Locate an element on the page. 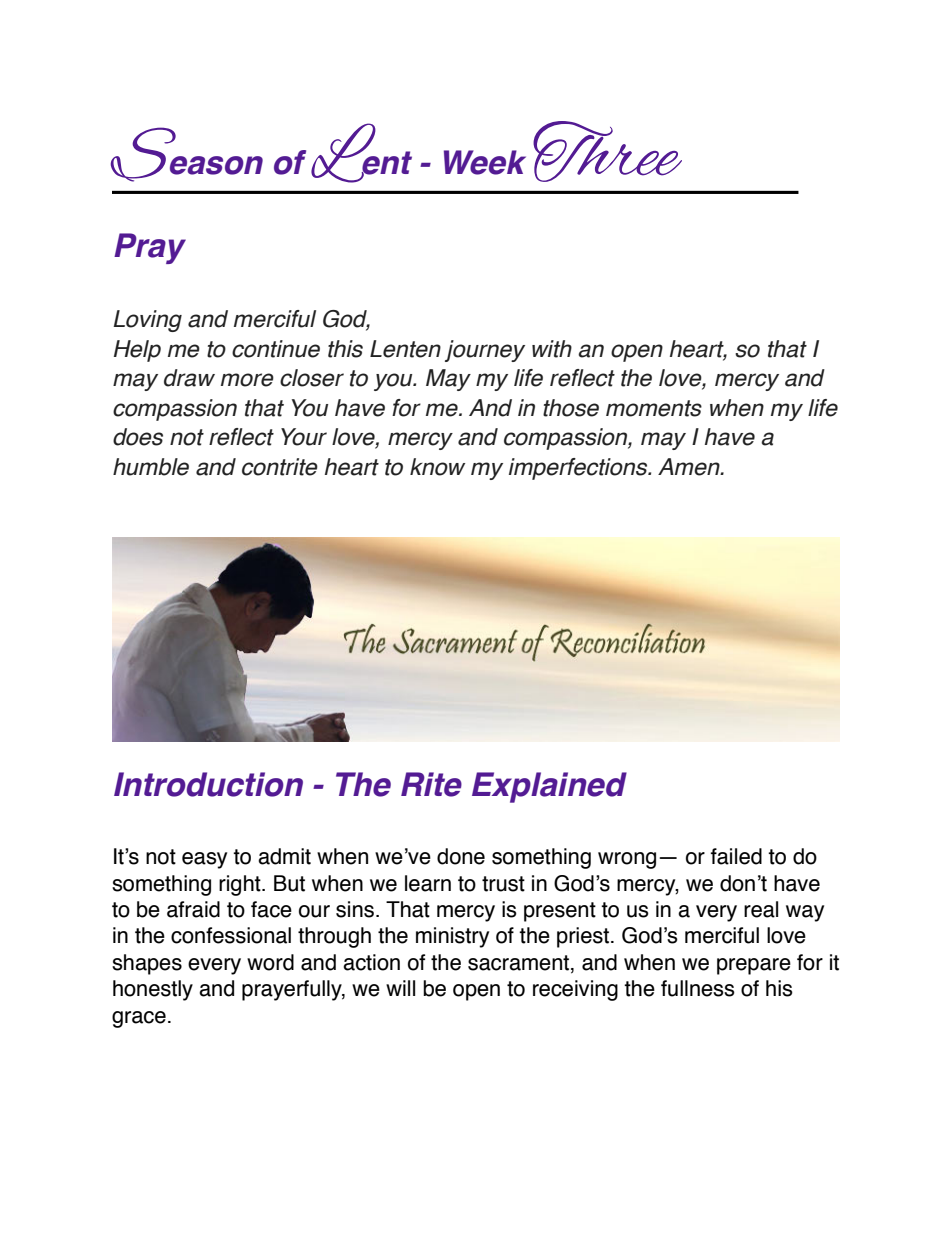 The width and height of the image is (952, 1233). with is located at coordinates (552, 349).
